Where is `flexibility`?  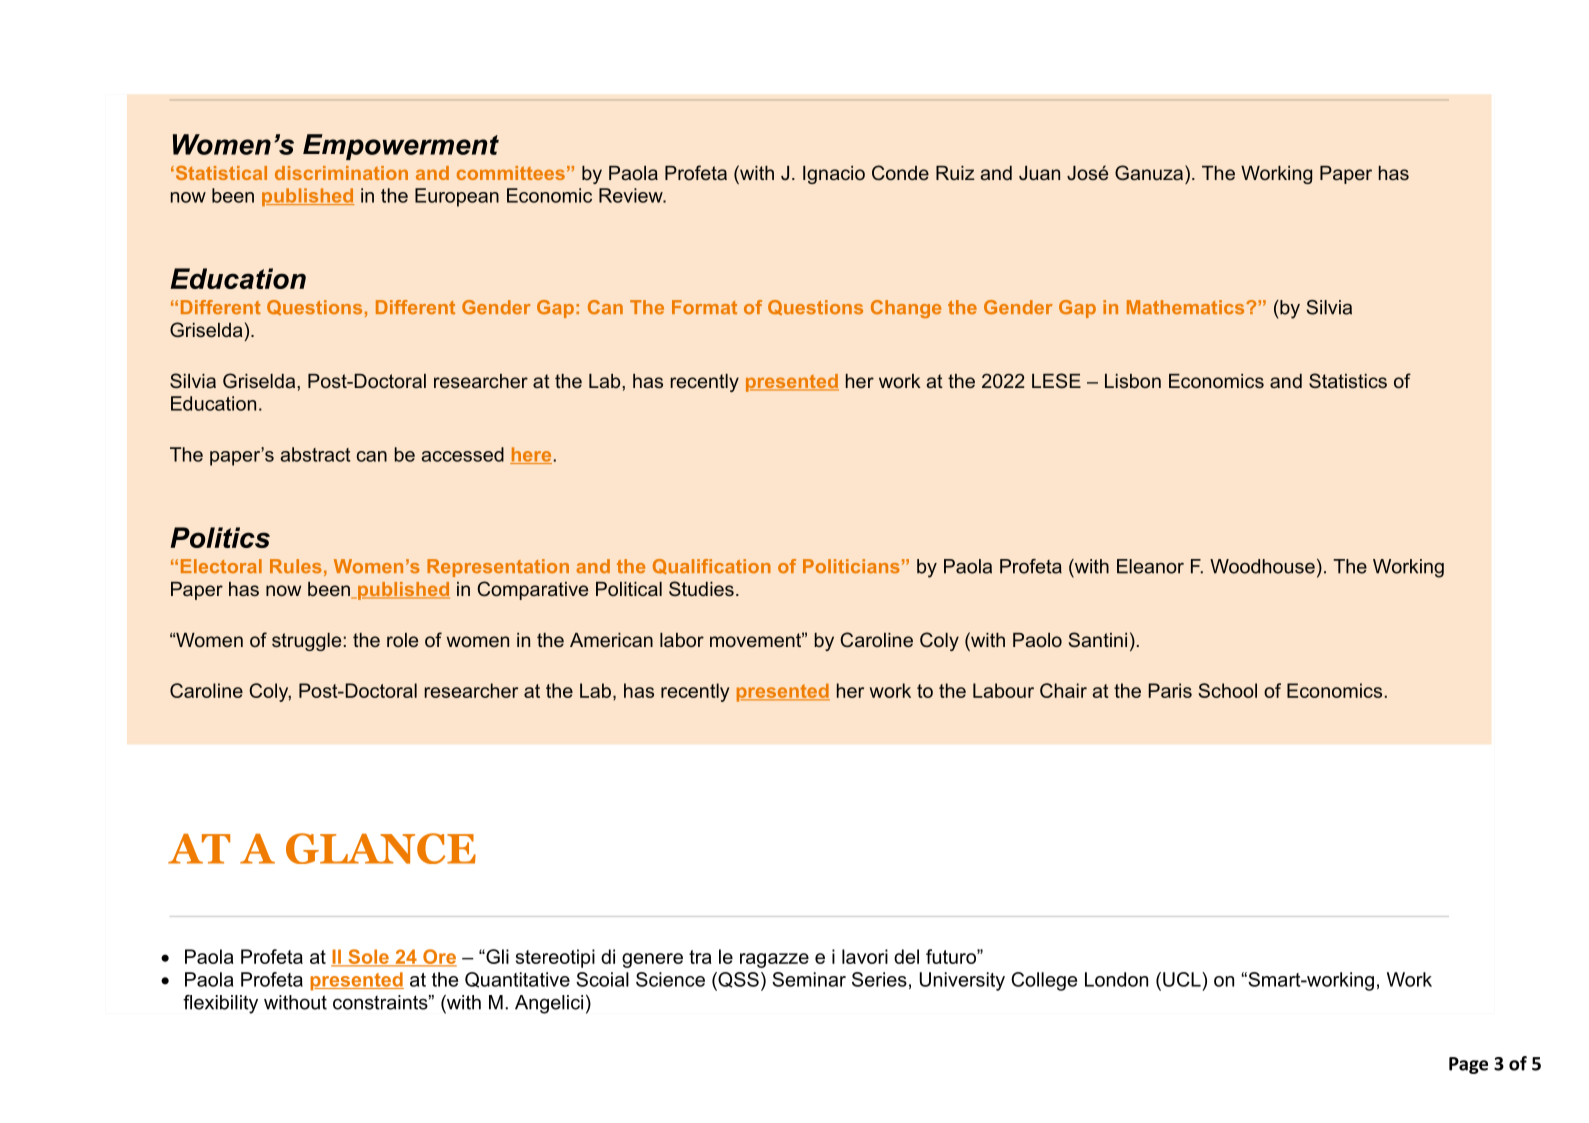
flexibility is located at coordinates (220, 1004).
